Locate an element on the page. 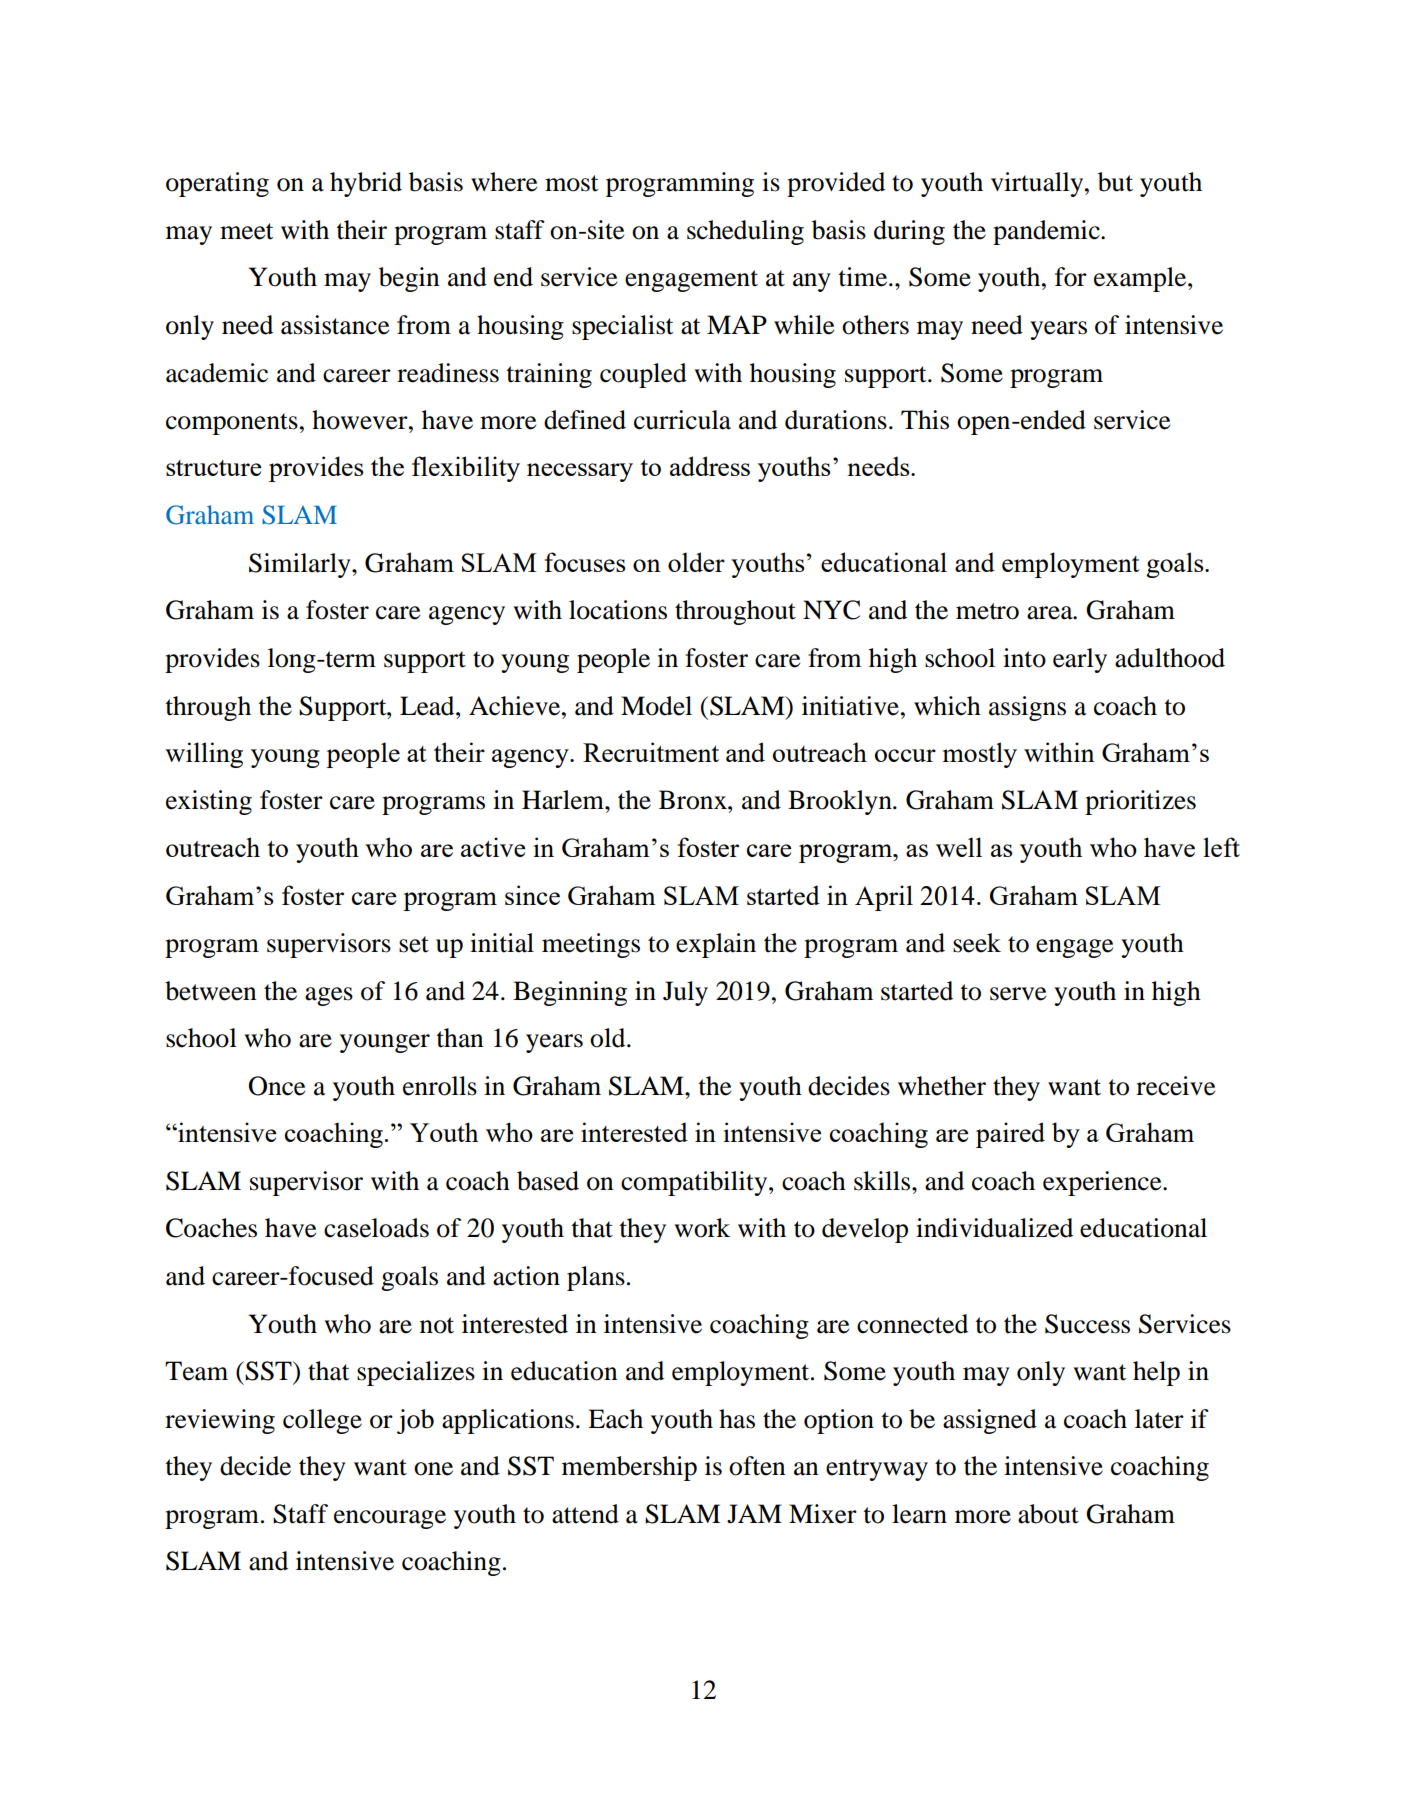 The image size is (1406, 1819). hybrid is located at coordinates (366, 184).
